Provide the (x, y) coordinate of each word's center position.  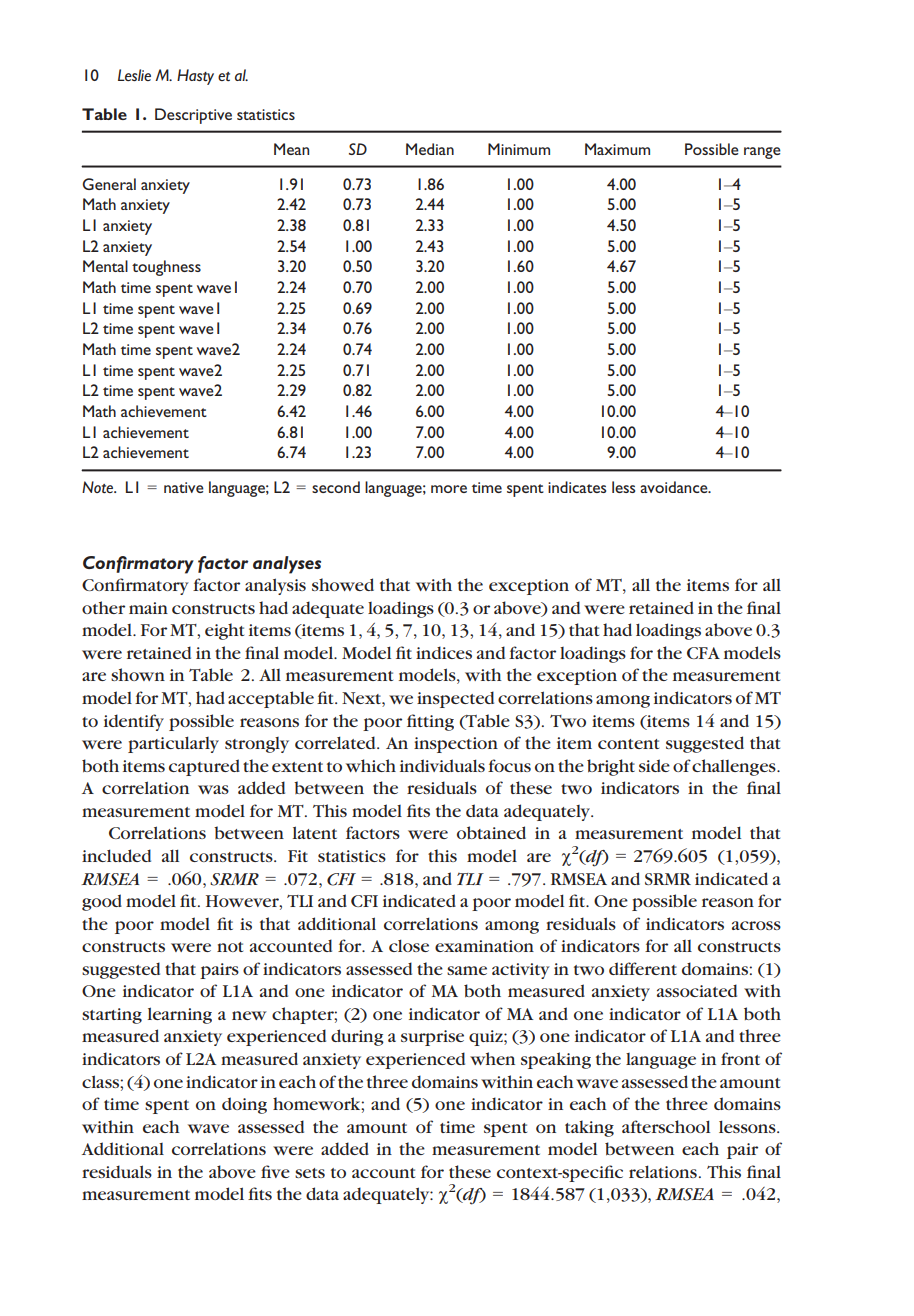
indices (444, 652)
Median (430, 149)
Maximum (617, 149)
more (449, 489)
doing (244, 1105)
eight (224, 631)
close (409, 945)
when (492, 1058)
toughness (166, 268)
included (116, 855)
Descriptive (193, 116)
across (756, 925)
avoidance (675, 487)
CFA (703, 653)
